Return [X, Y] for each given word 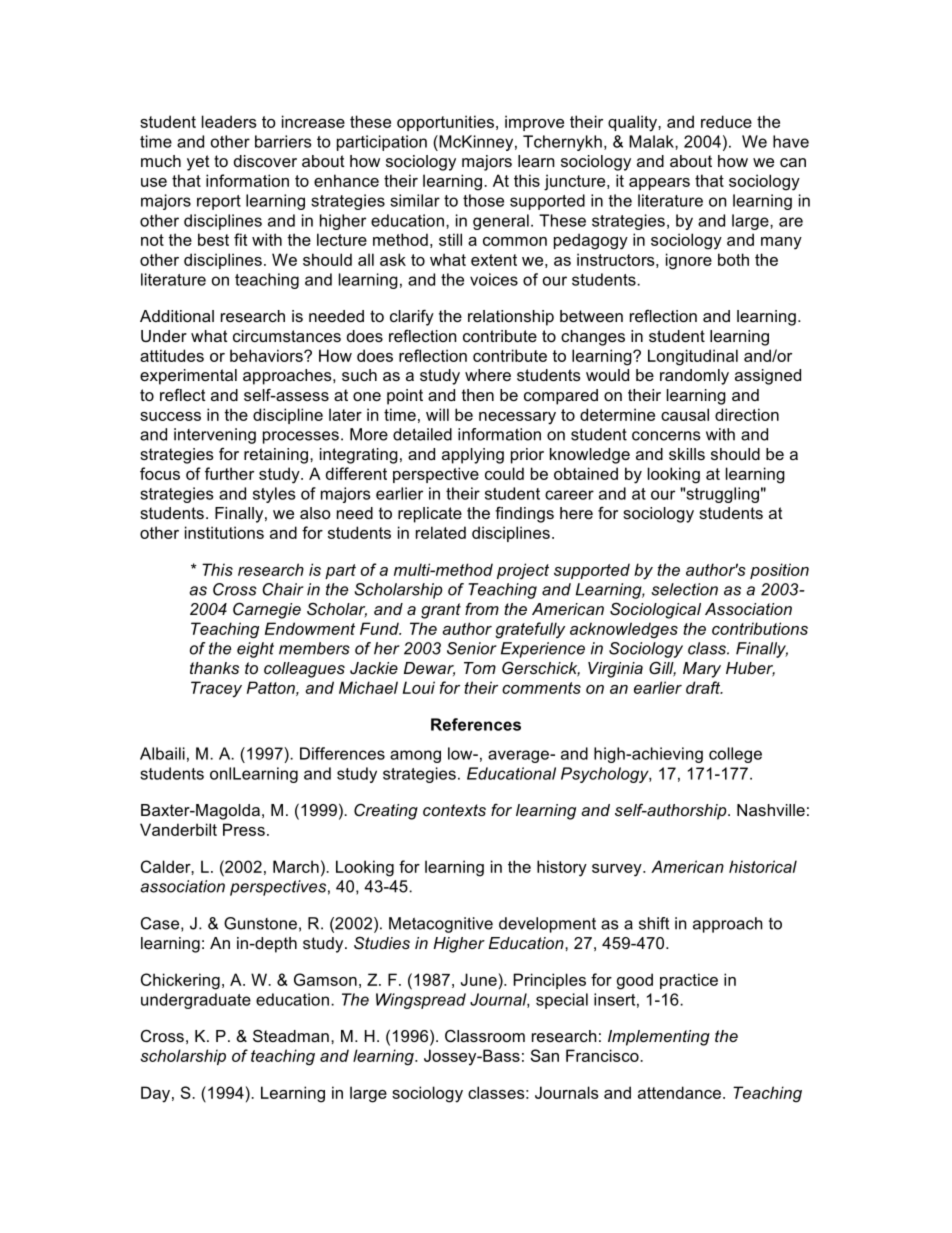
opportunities [445, 123]
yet [198, 163]
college [735, 755]
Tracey [216, 689]
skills [687, 454]
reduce [726, 121]
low [461, 753]
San [545, 1055]
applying [473, 456]
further [229, 473]
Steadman [291, 1035]
